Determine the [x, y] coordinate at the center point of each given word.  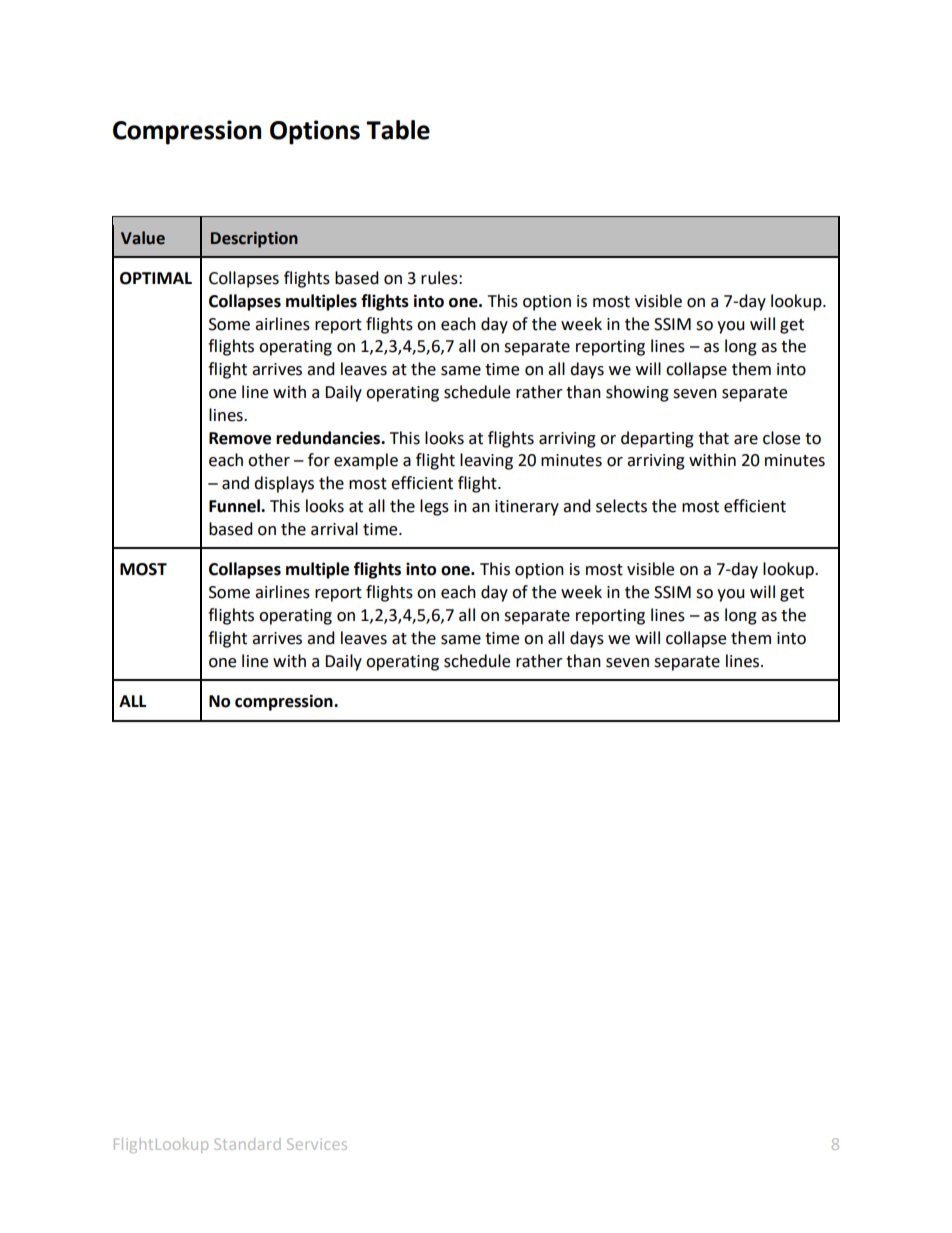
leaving [486, 461]
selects [621, 506]
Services [317, 1144]
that [713, 438]
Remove [240, 438]
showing [637, 393]
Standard [247, 1144]
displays [284, 484]
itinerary [527, 508]
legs [434, 507]
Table [398, 130]
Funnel [235, 506]
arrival [334, 529]
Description [254, 239]
